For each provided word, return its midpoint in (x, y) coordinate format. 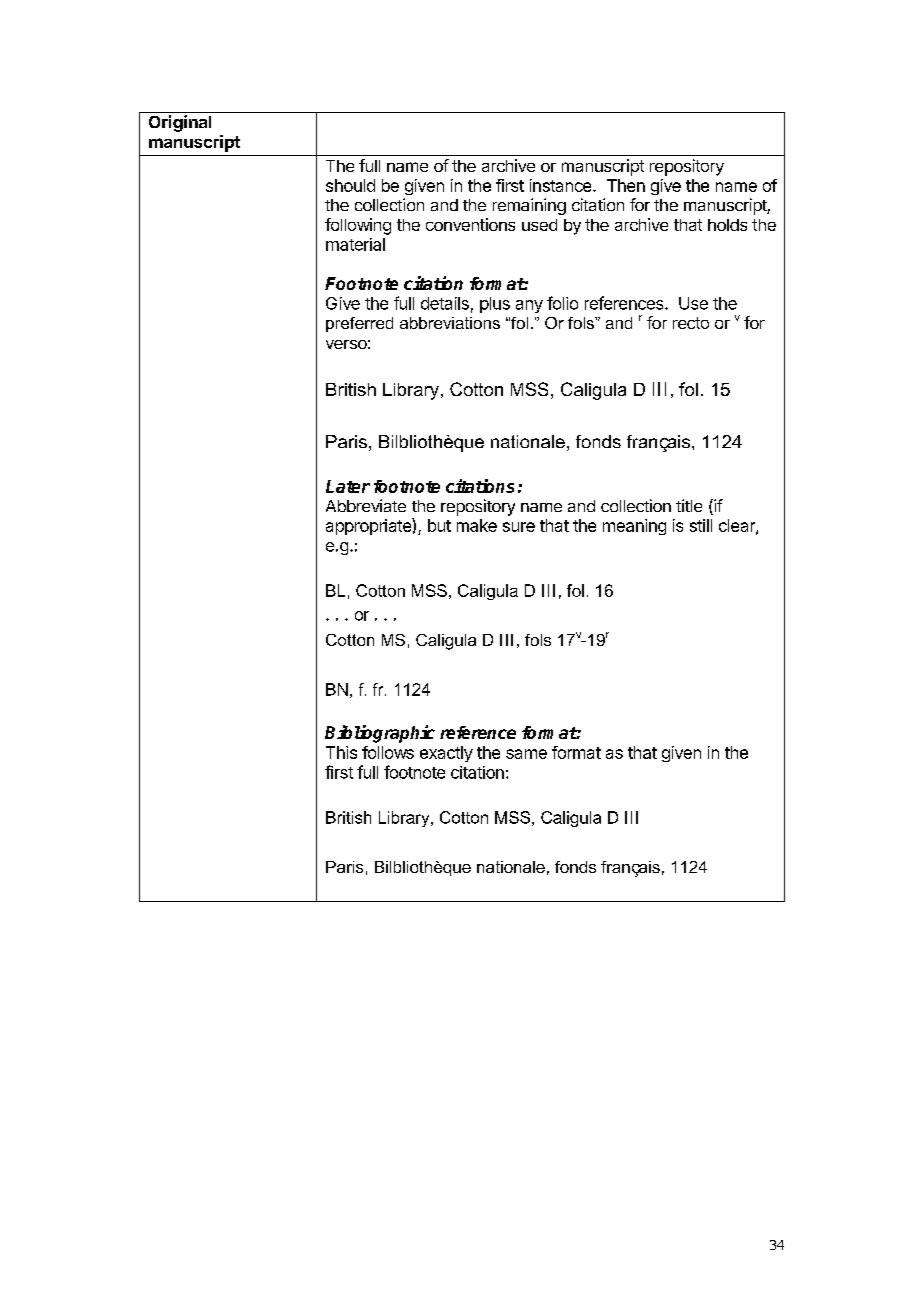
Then (626, 185)
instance (562, 185)
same (526, 754)
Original (180, 123)
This (341, 752)
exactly (446, 754)
